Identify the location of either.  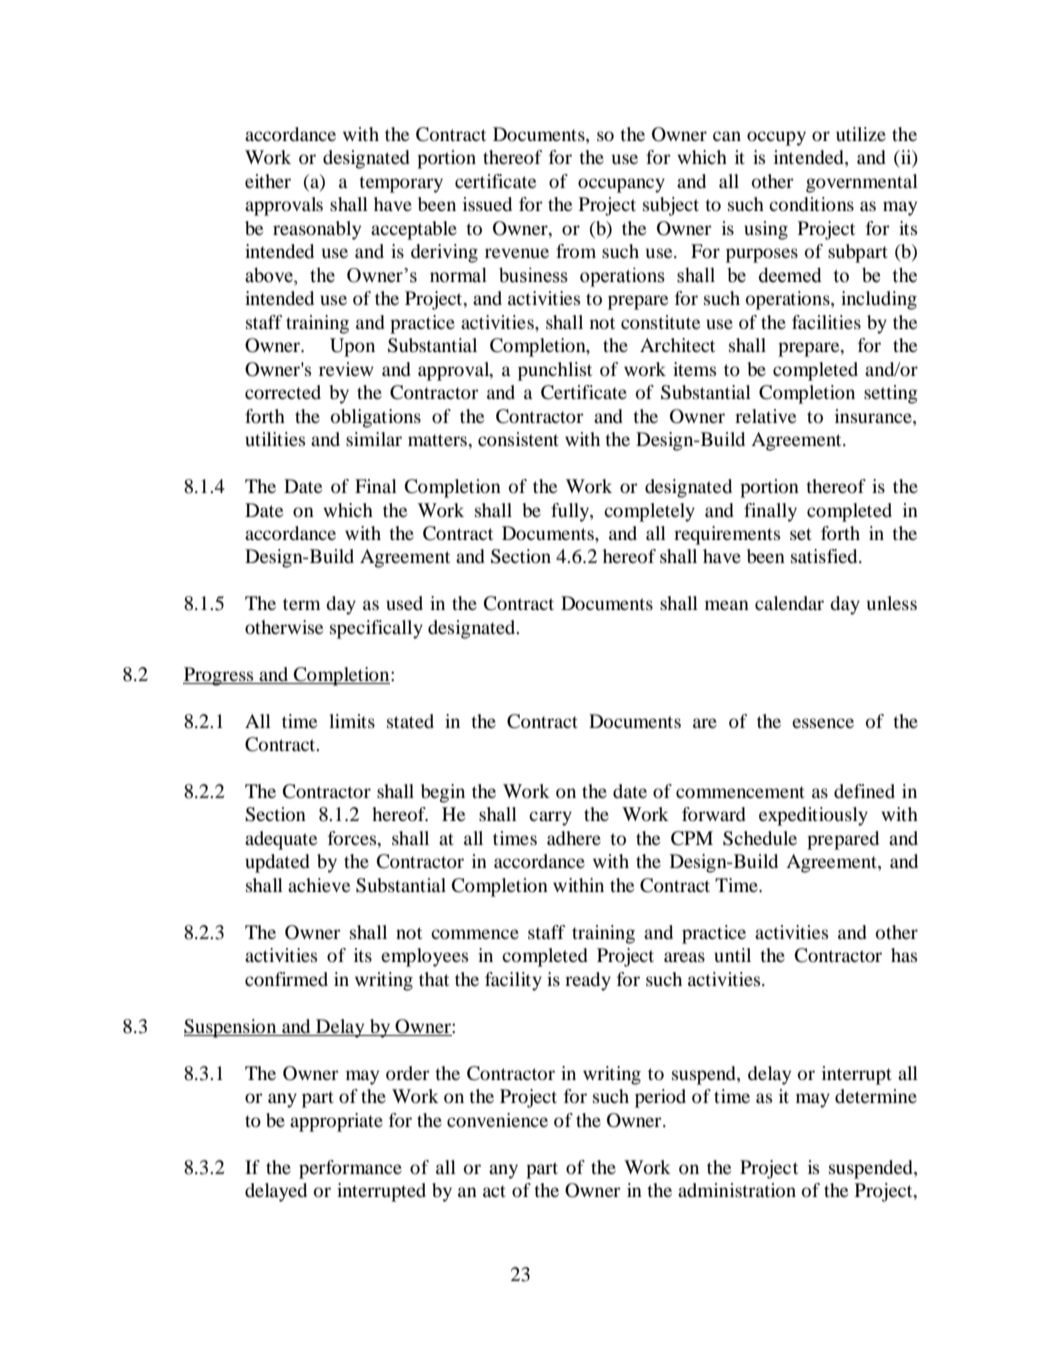
(268, 181).
